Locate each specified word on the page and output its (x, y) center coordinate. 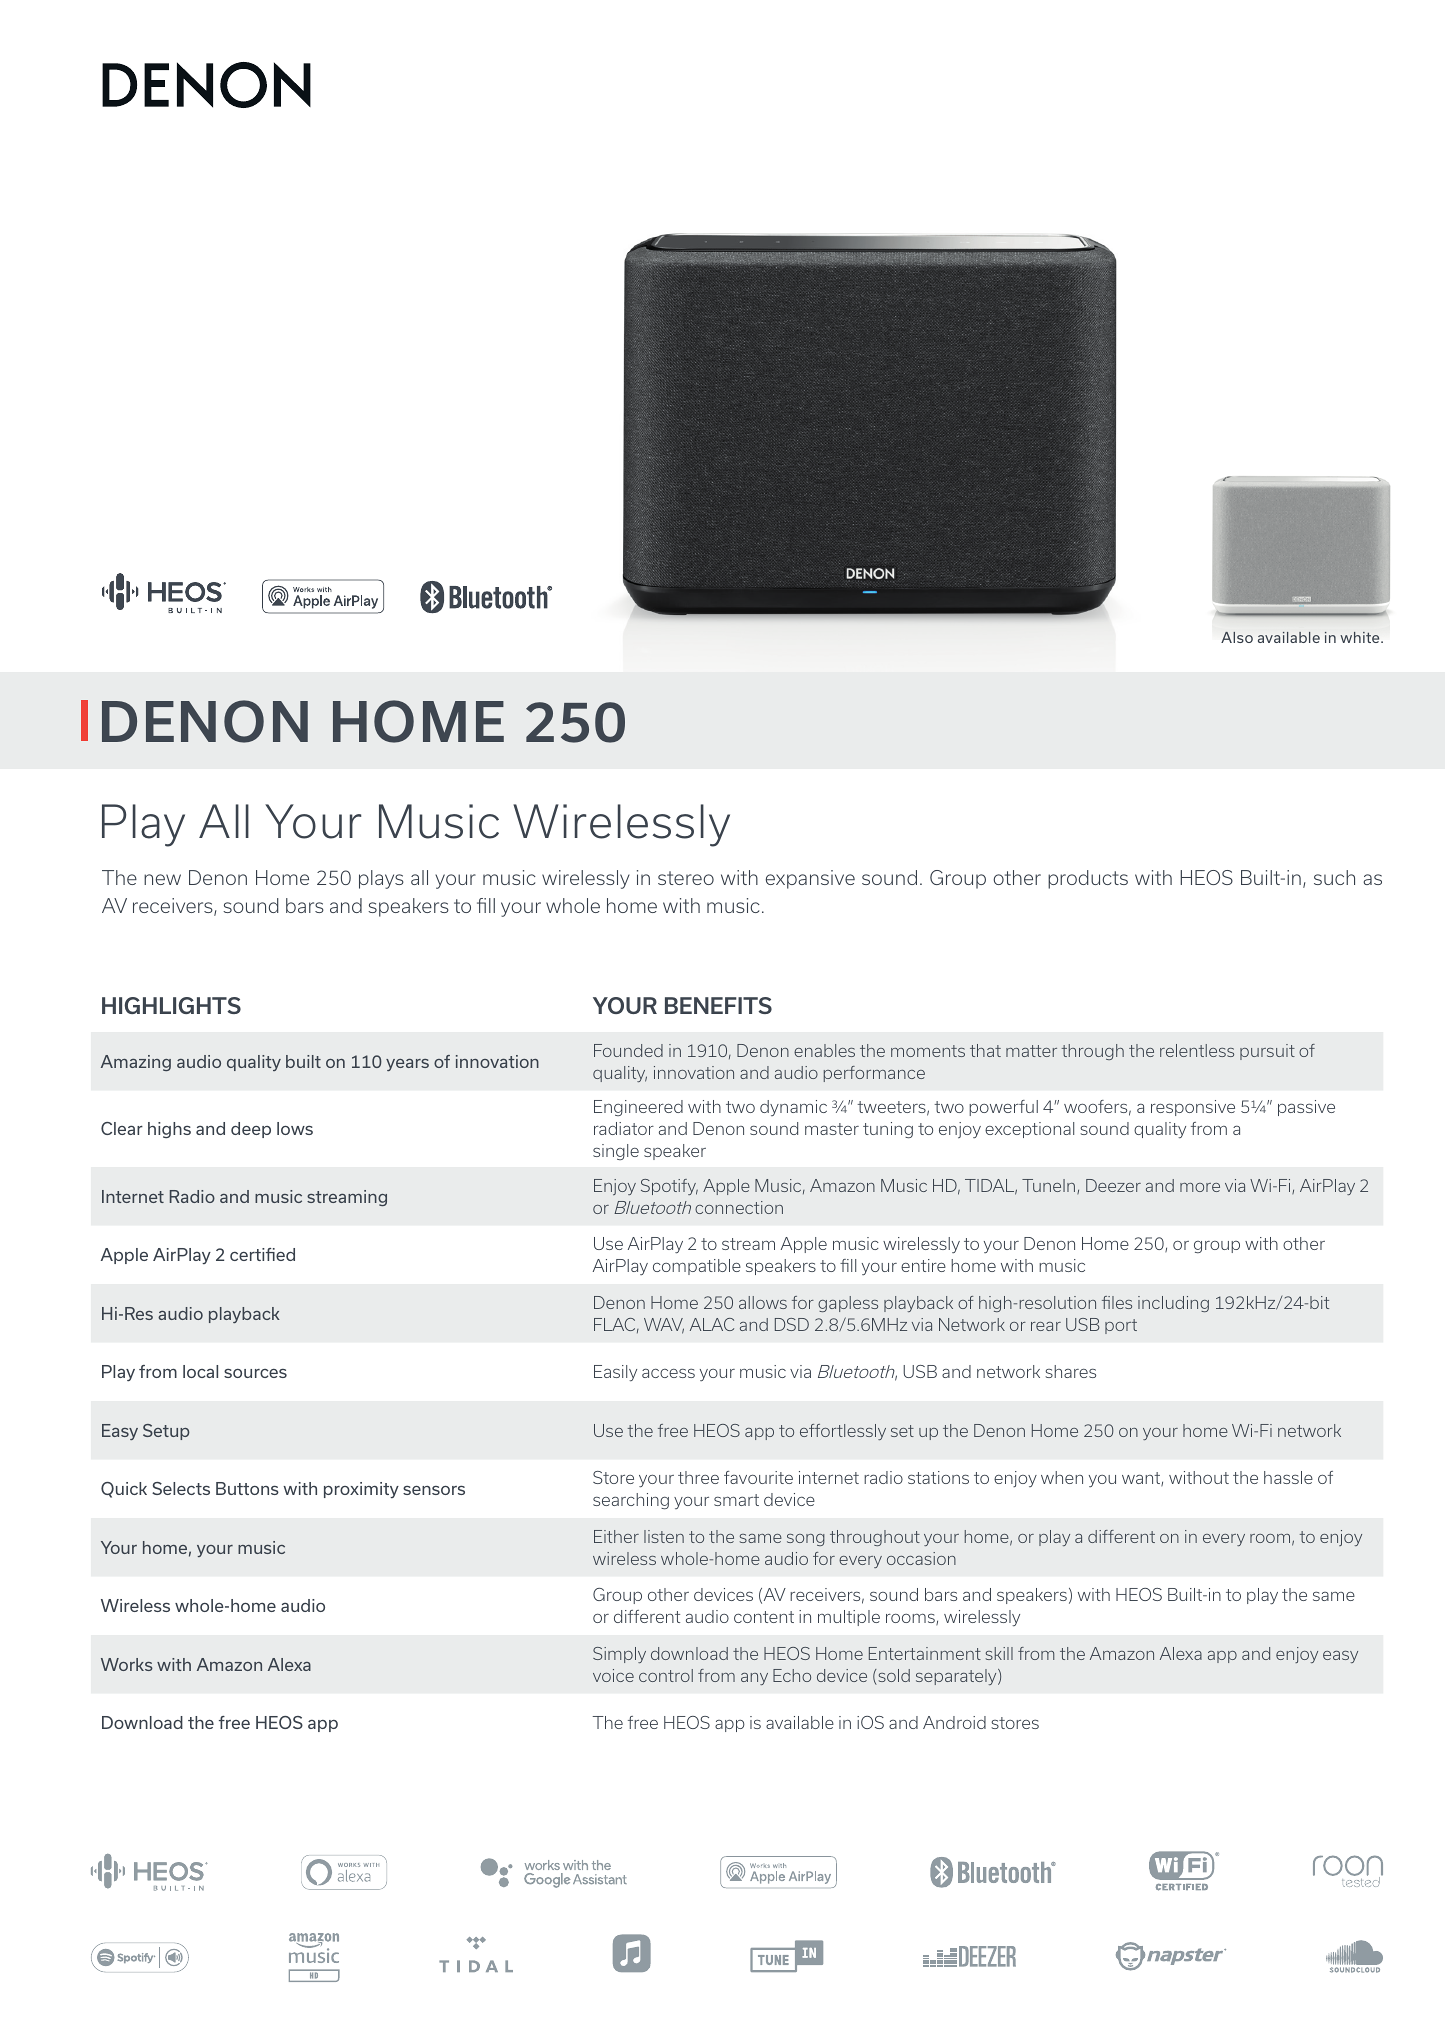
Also (1237, 637)
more (1200, 1187)
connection (739, 1207)
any (754, 1679)
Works (127, 1664)
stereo (686, 878)
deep (251, 1130)
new (162, 879)
